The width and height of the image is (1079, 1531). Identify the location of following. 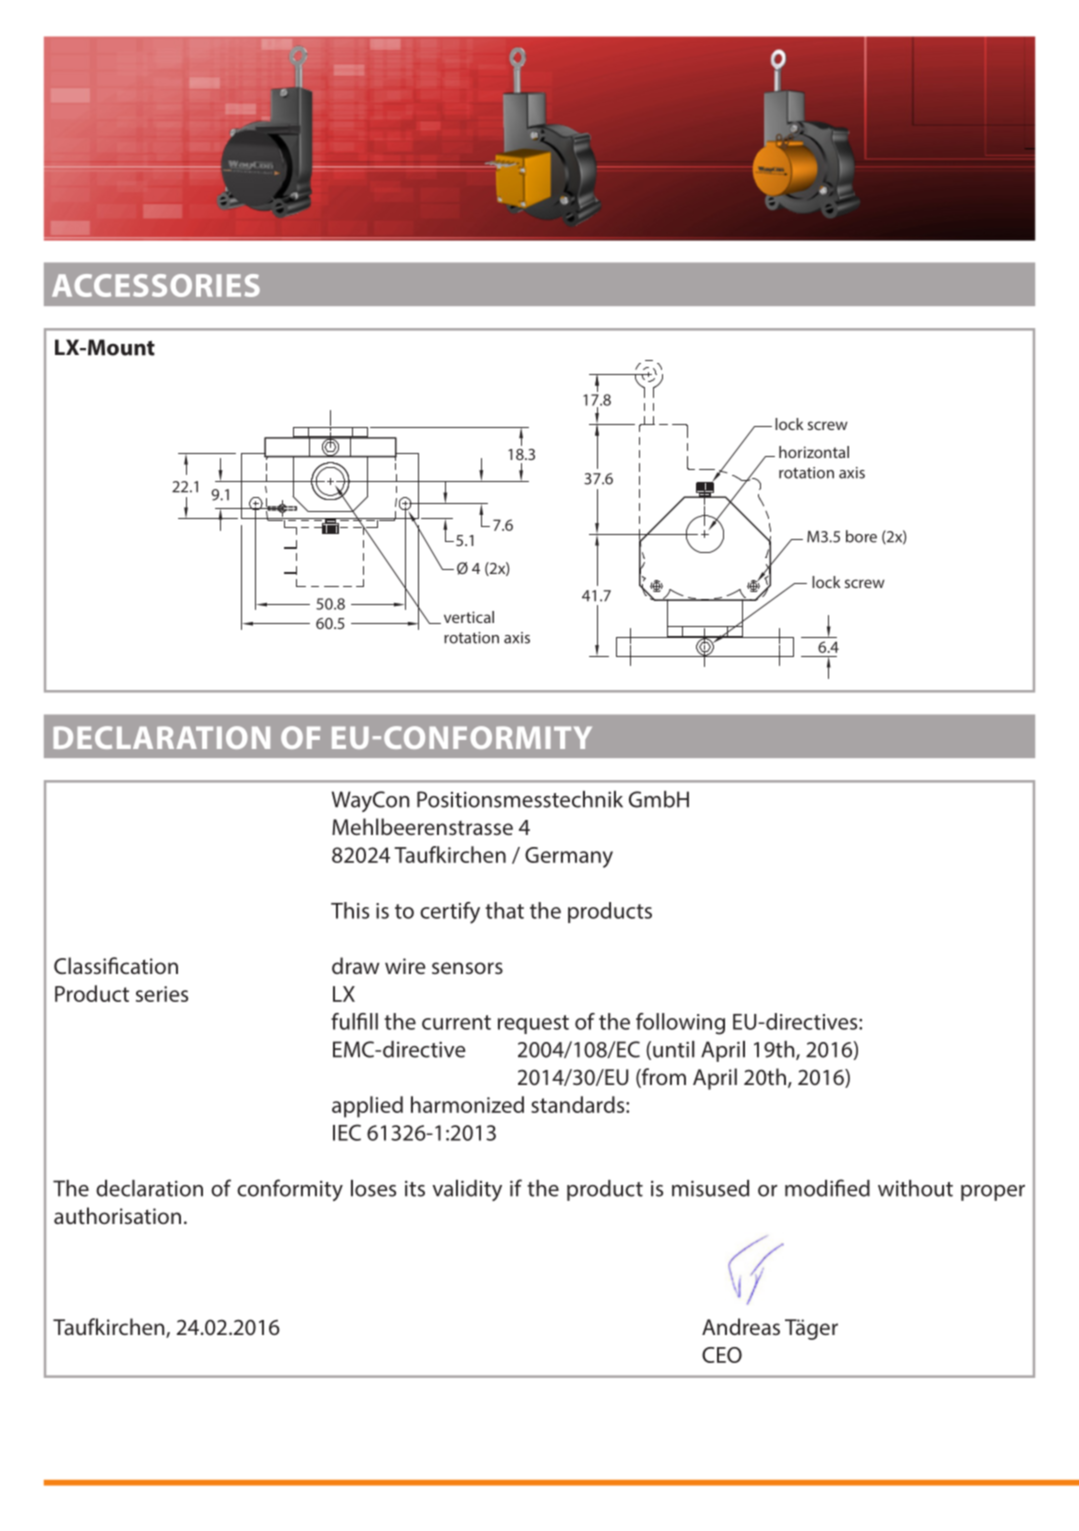
(680, 1024).
